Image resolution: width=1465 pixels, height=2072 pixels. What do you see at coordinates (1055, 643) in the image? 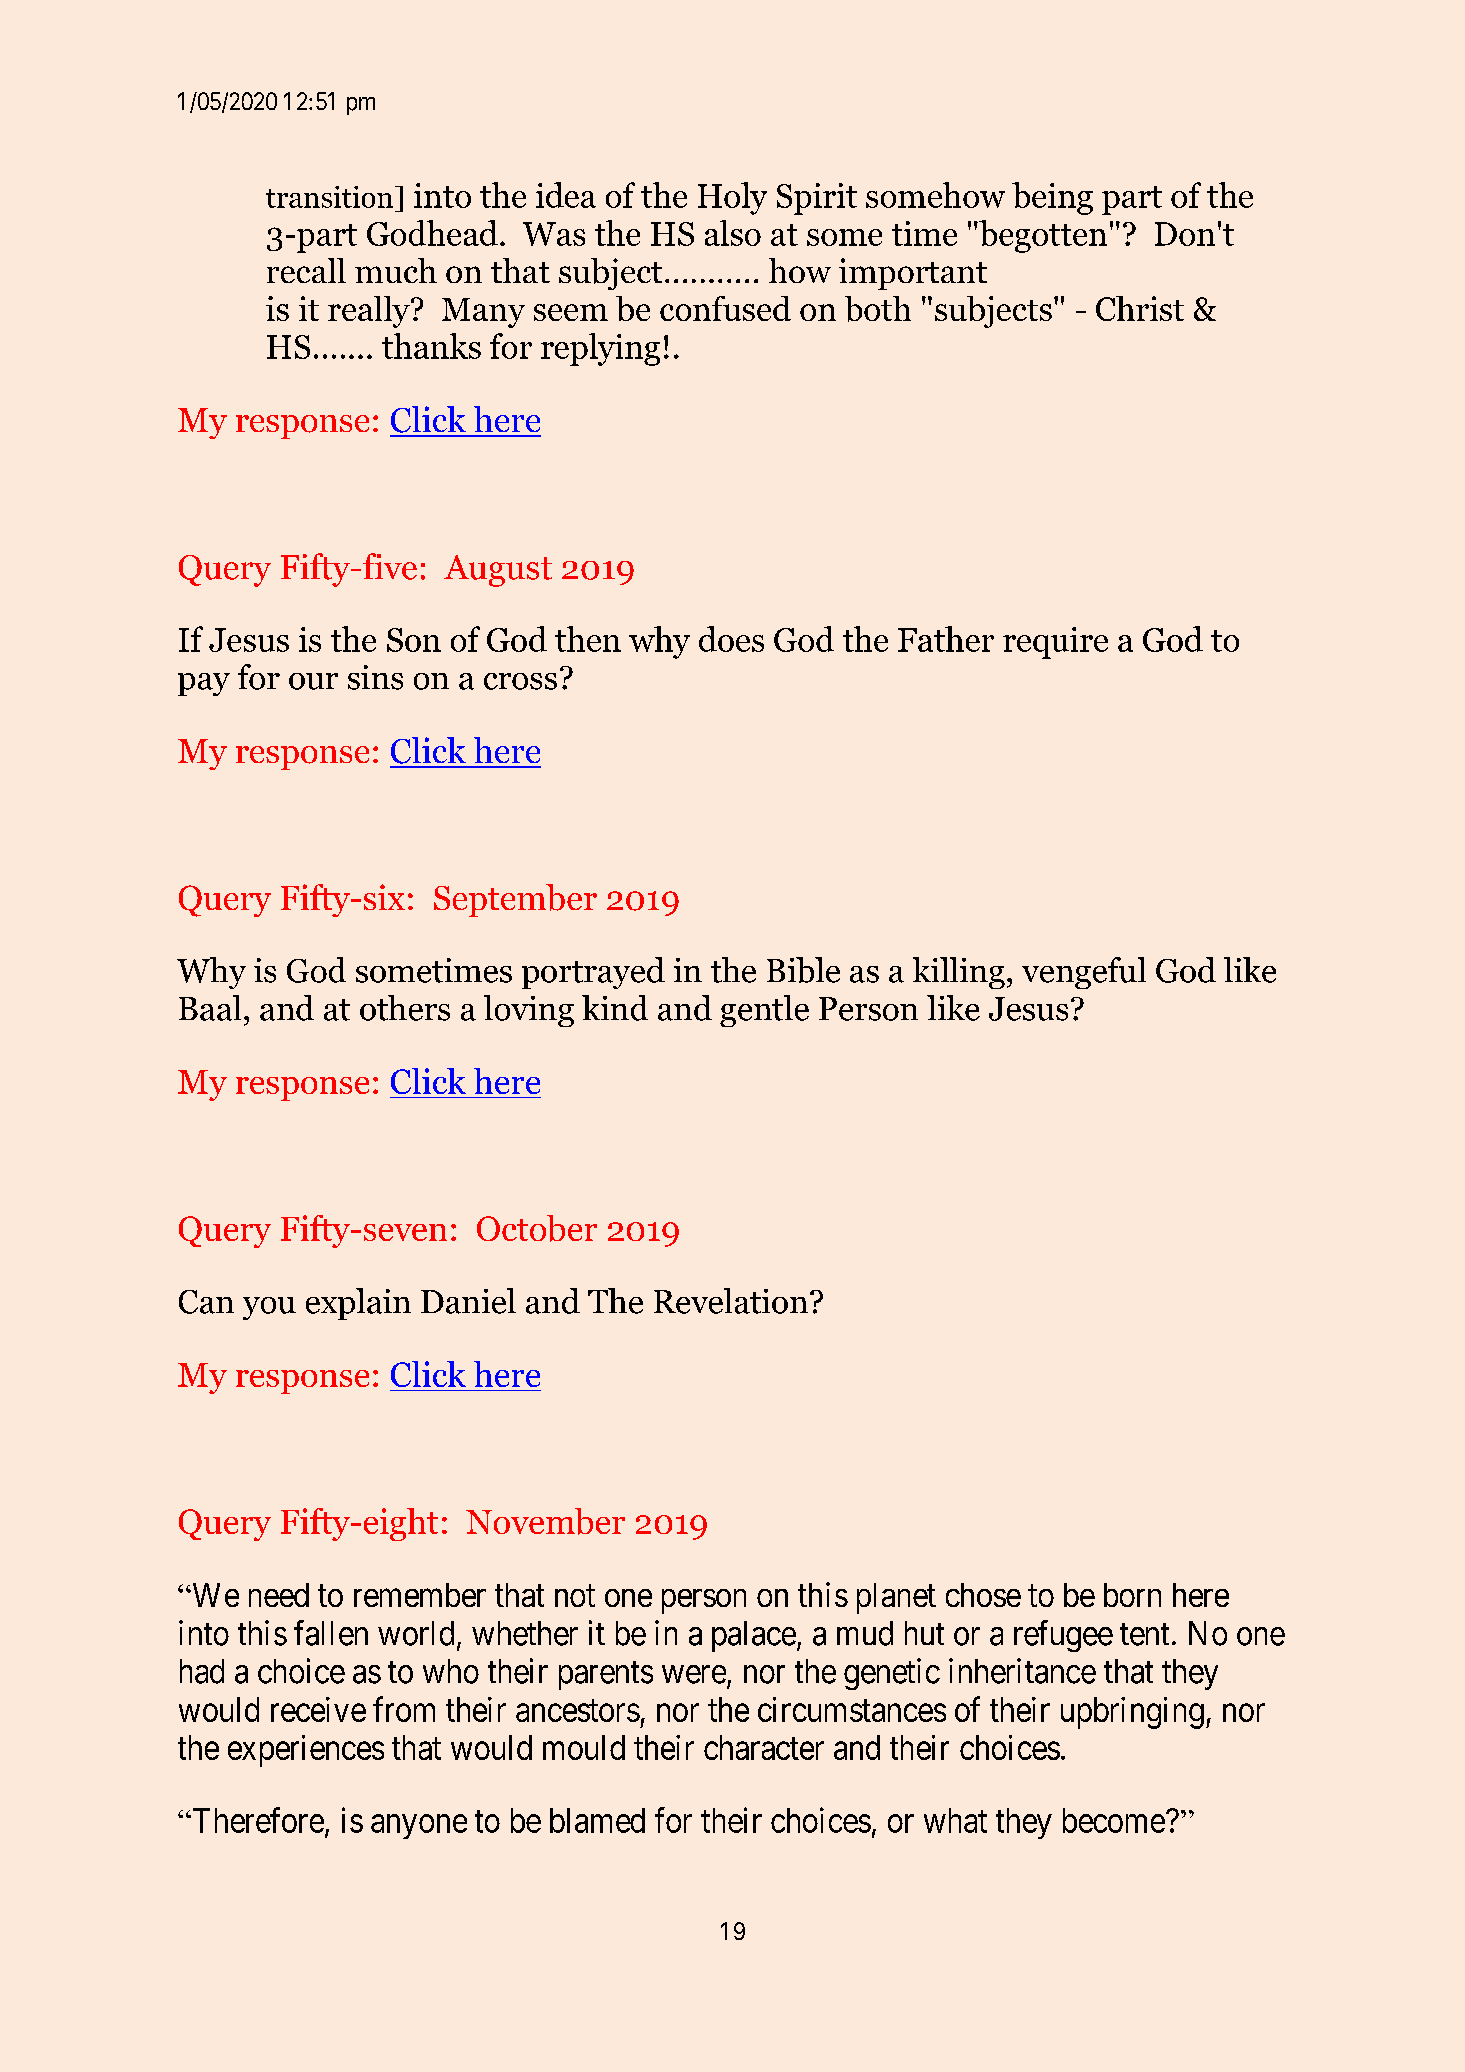
I see `require` at bounding box center [1055, 643].
